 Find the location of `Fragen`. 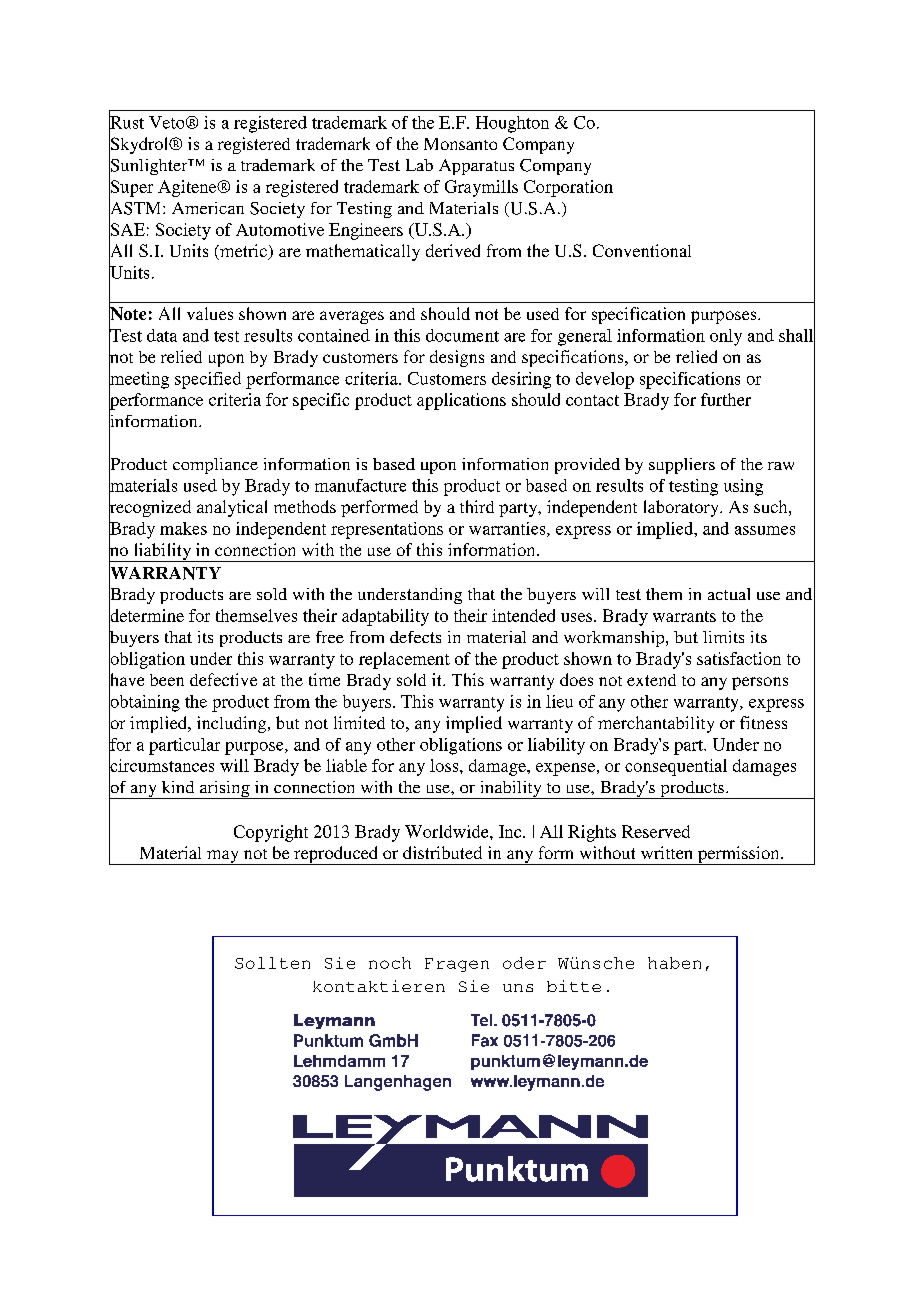

Fragen is located at coordinates (457, 965).
